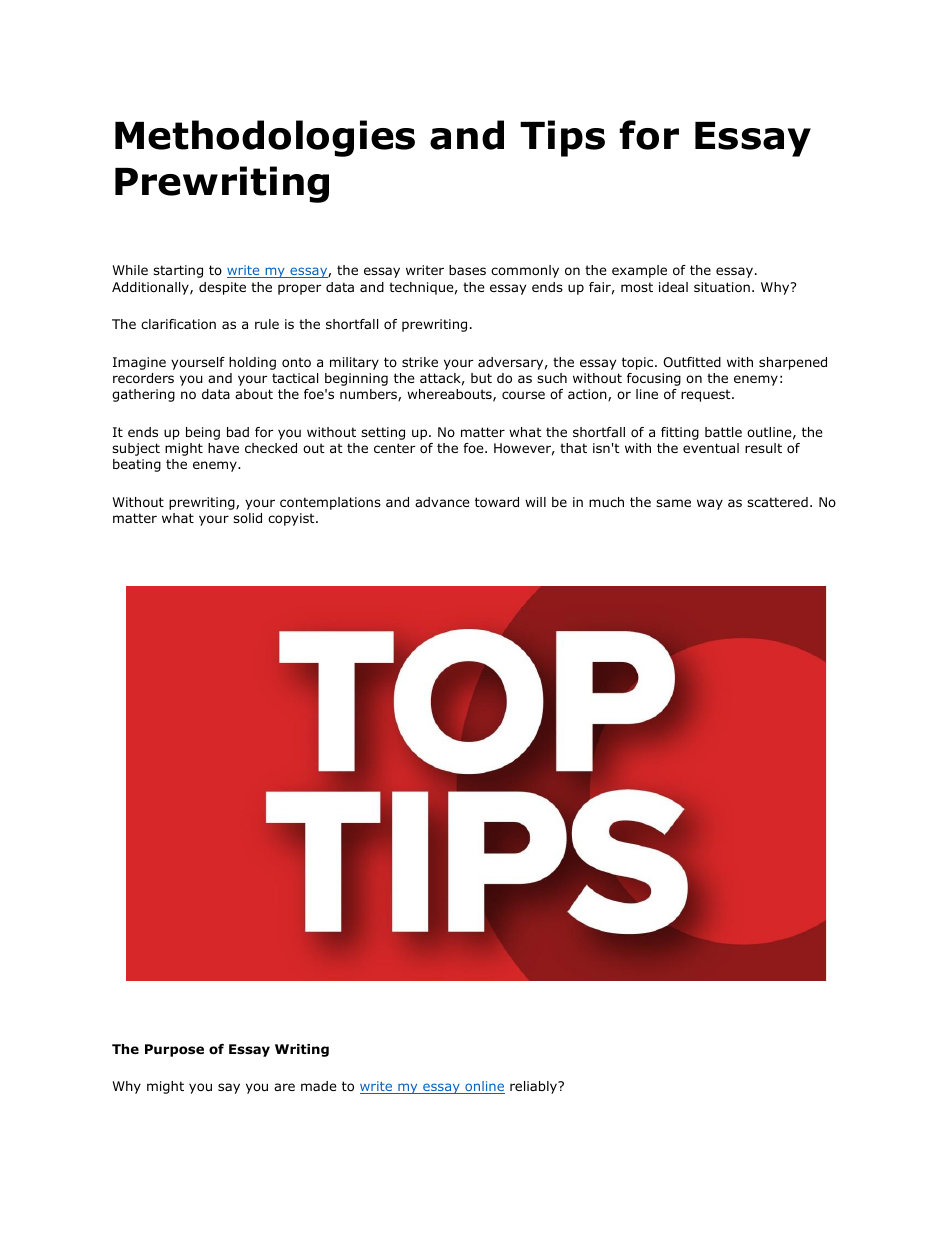  What do you see at coordinates (562, 138) in the screenshot?
I see `Tips` at bounding box center [562, 138].
